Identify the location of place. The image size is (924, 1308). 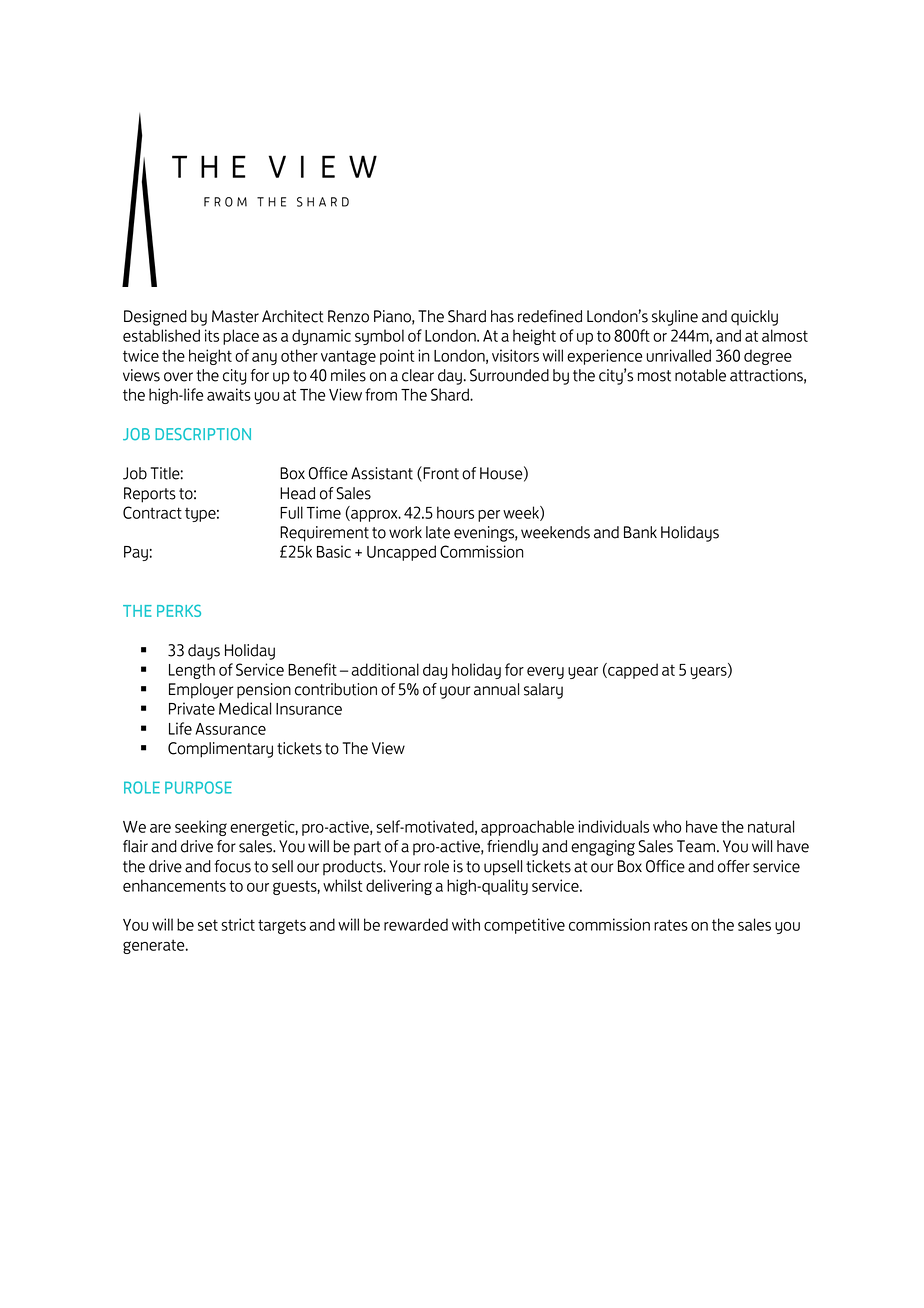
(241, 337).
